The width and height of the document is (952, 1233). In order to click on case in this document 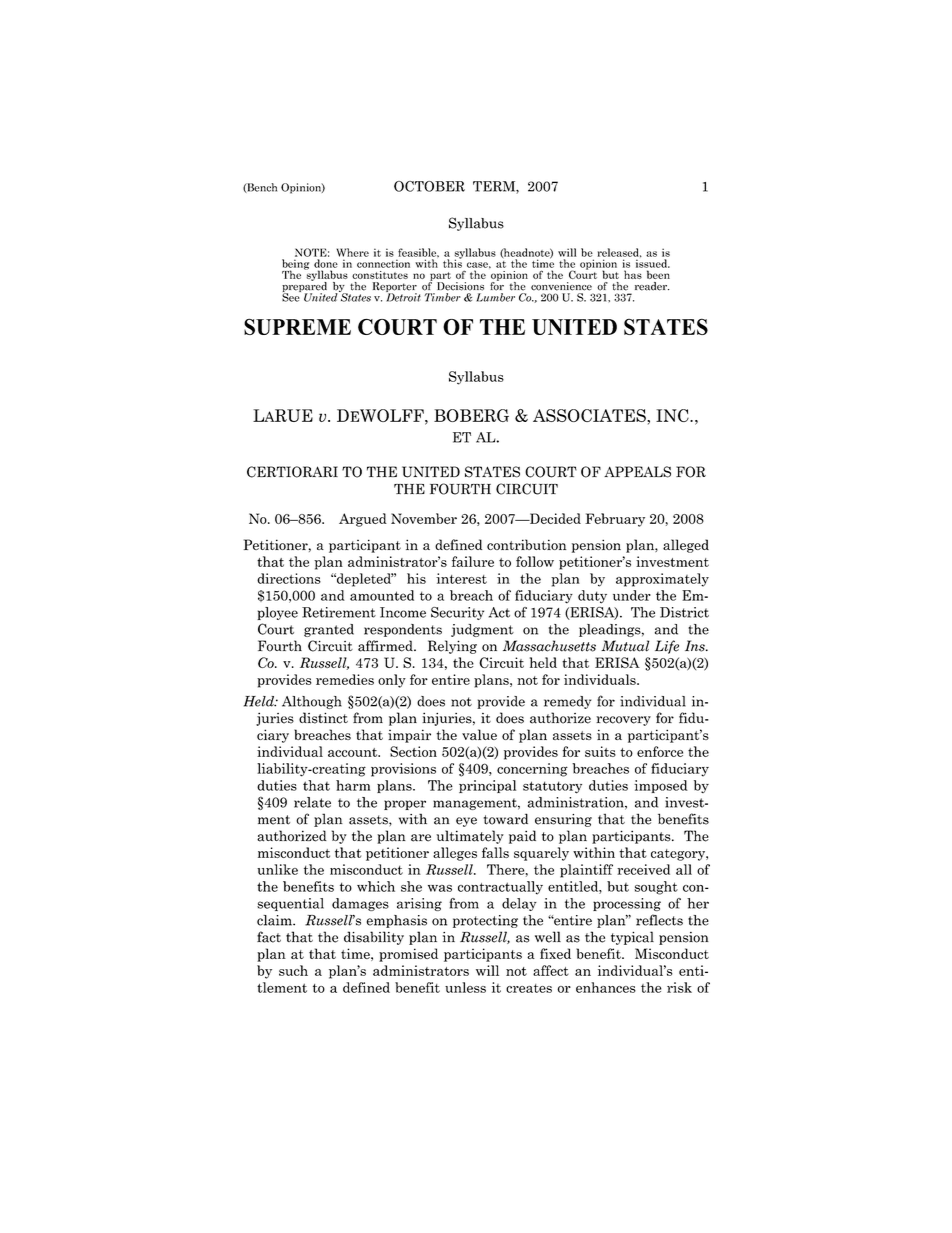, I will do `click(479, 265)`.
